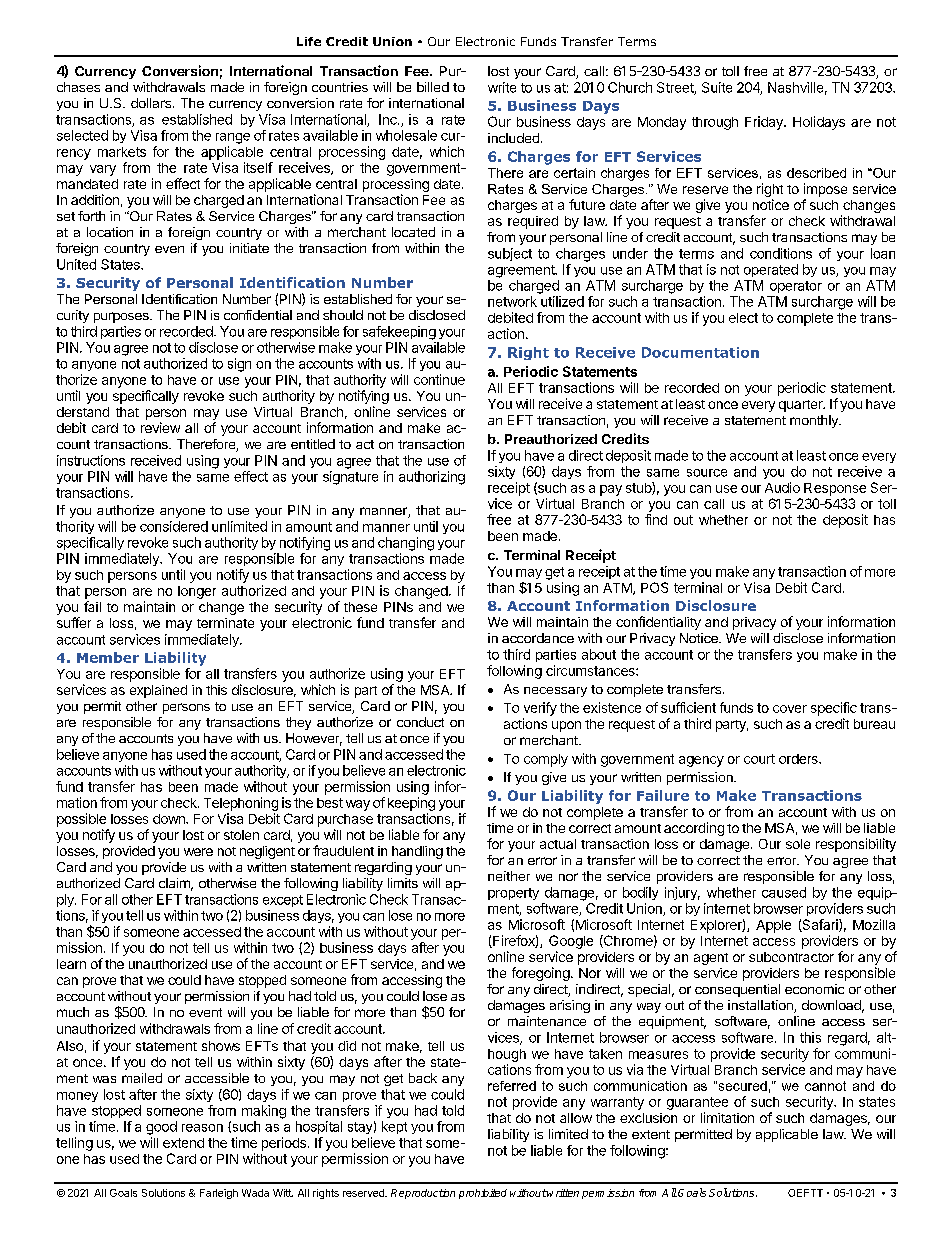 The width and height of the screenshot is (952, 1233). I want to click on were, so click(198, 852).
